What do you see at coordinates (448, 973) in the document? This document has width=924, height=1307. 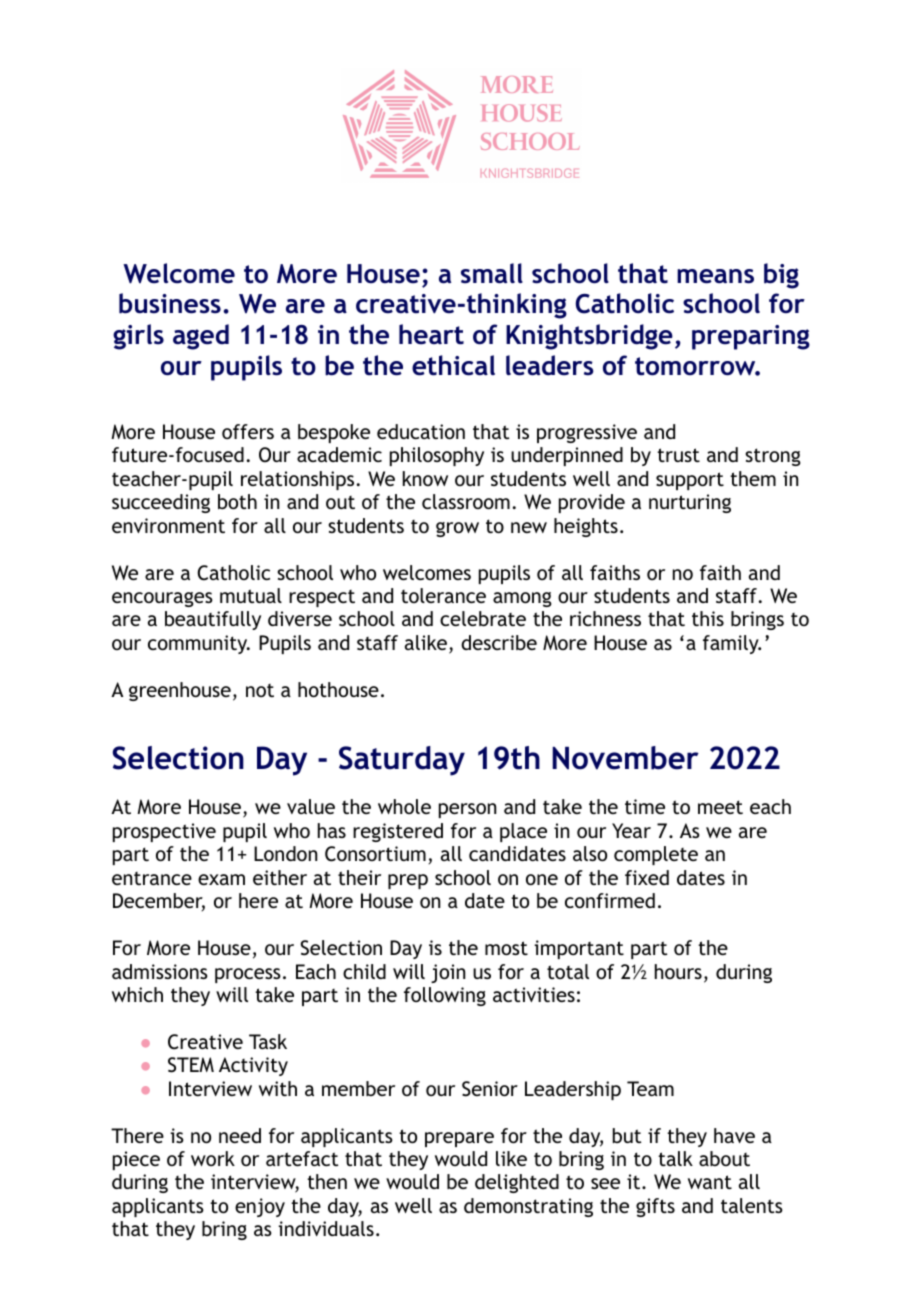 I see `join` at bounding box center [448, 973].
